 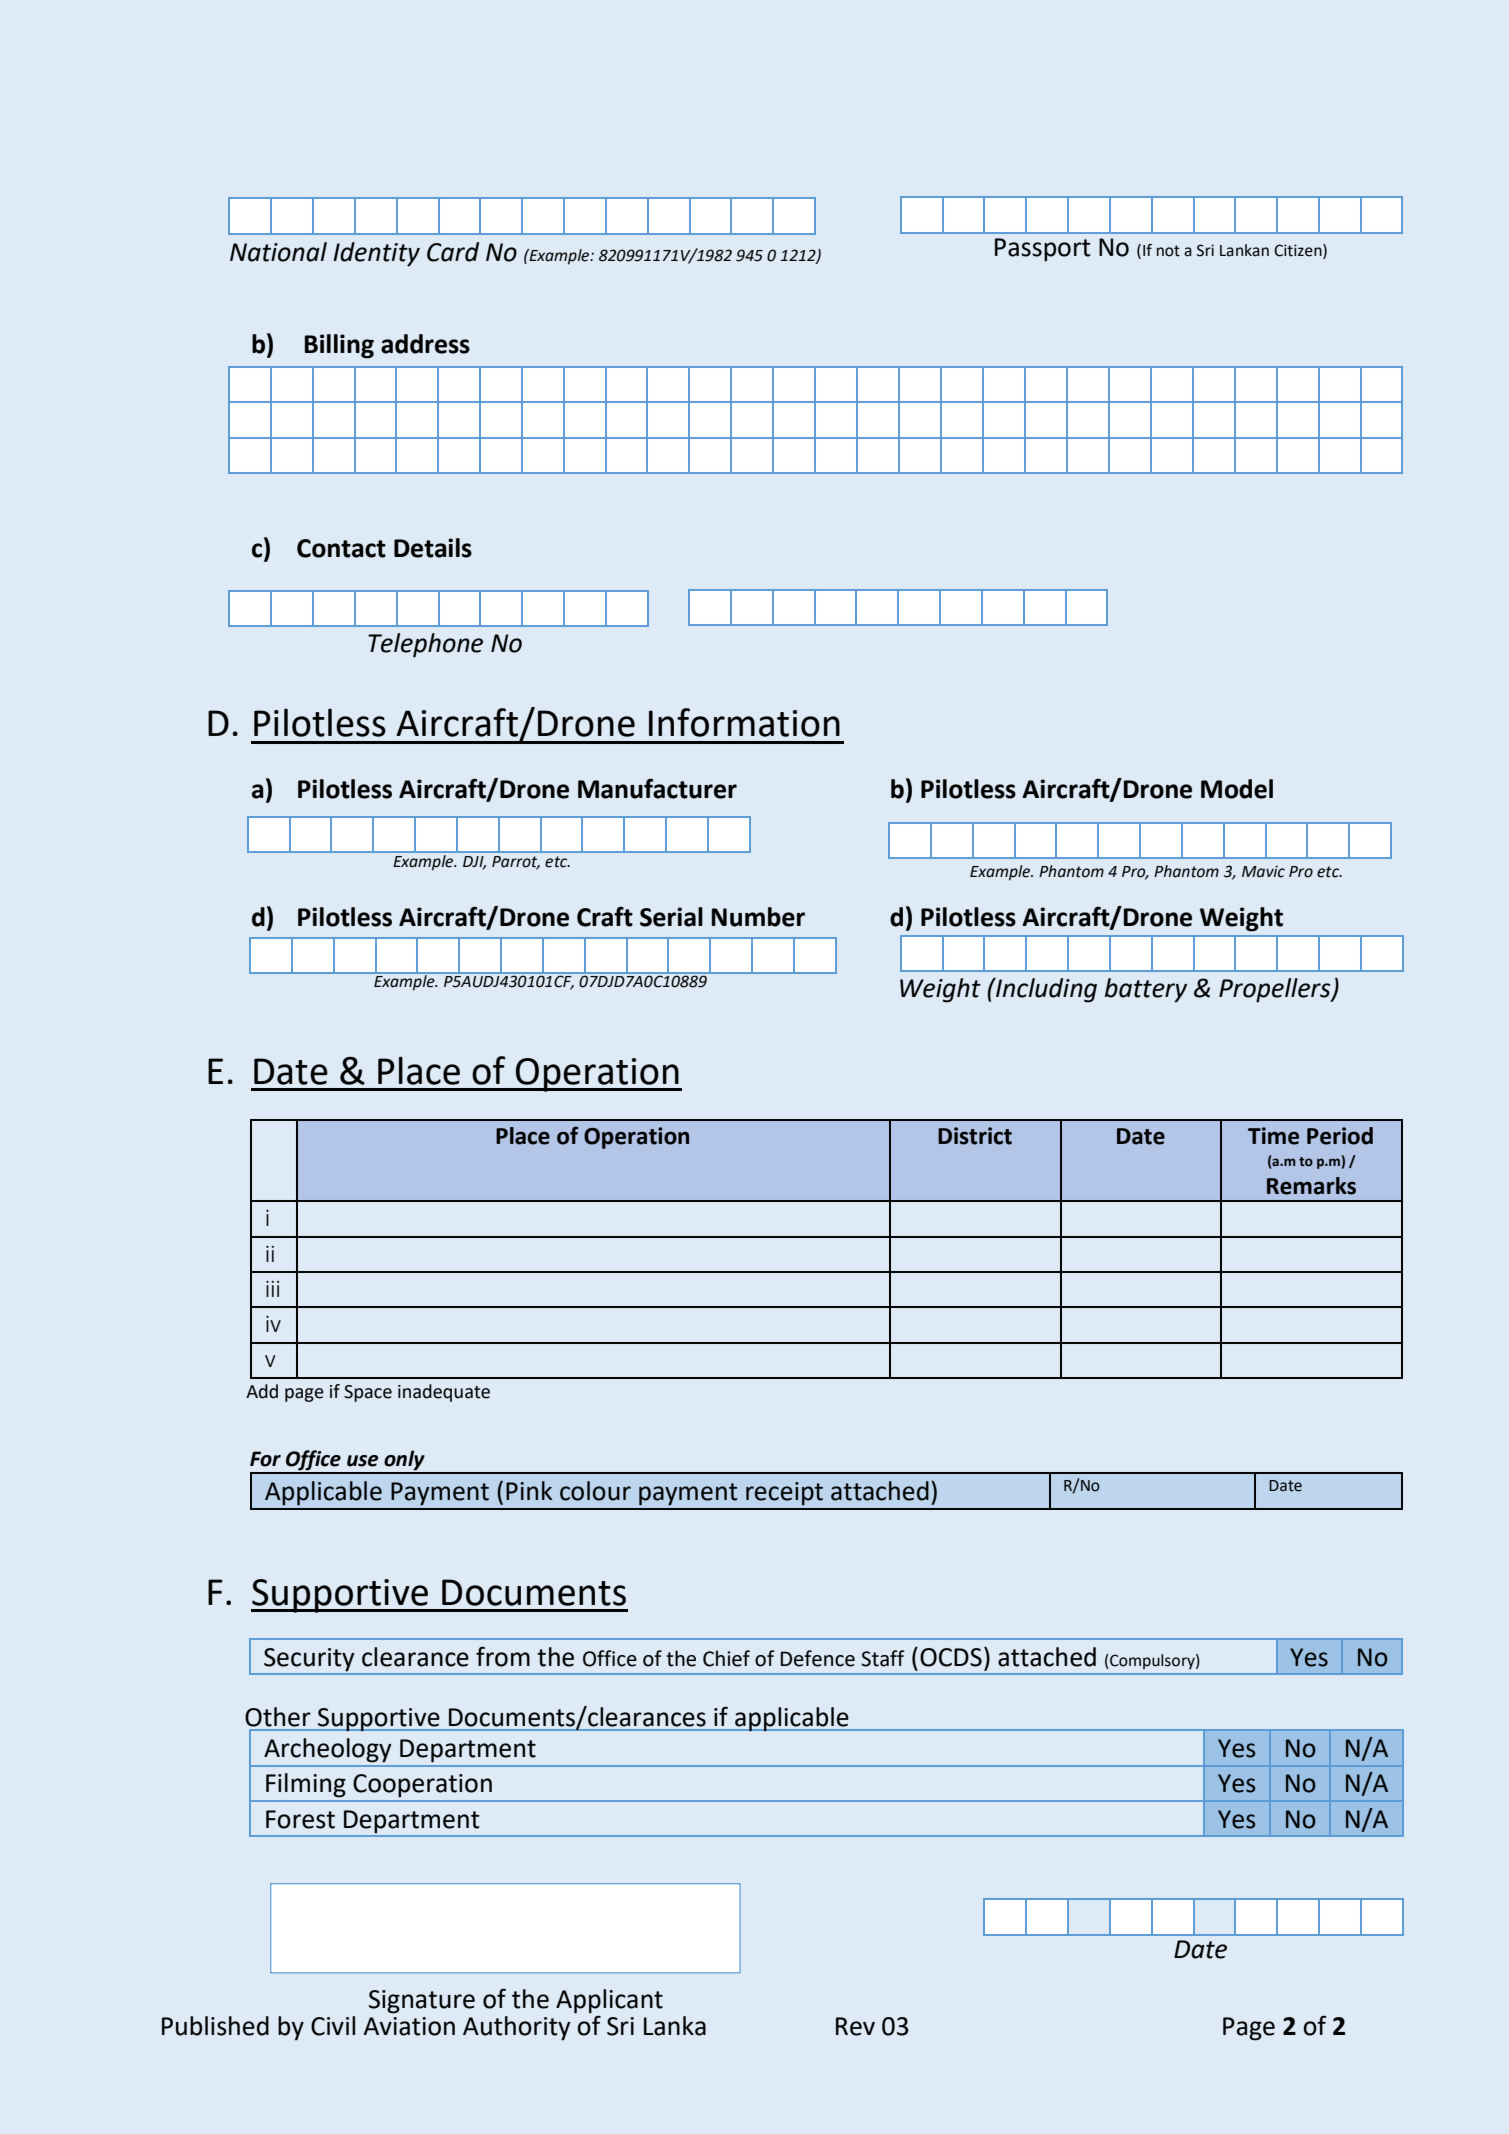 What do you see at coordinates (309, 1659) in the page?
I see `Security` at bounding box center [309, 1659].
